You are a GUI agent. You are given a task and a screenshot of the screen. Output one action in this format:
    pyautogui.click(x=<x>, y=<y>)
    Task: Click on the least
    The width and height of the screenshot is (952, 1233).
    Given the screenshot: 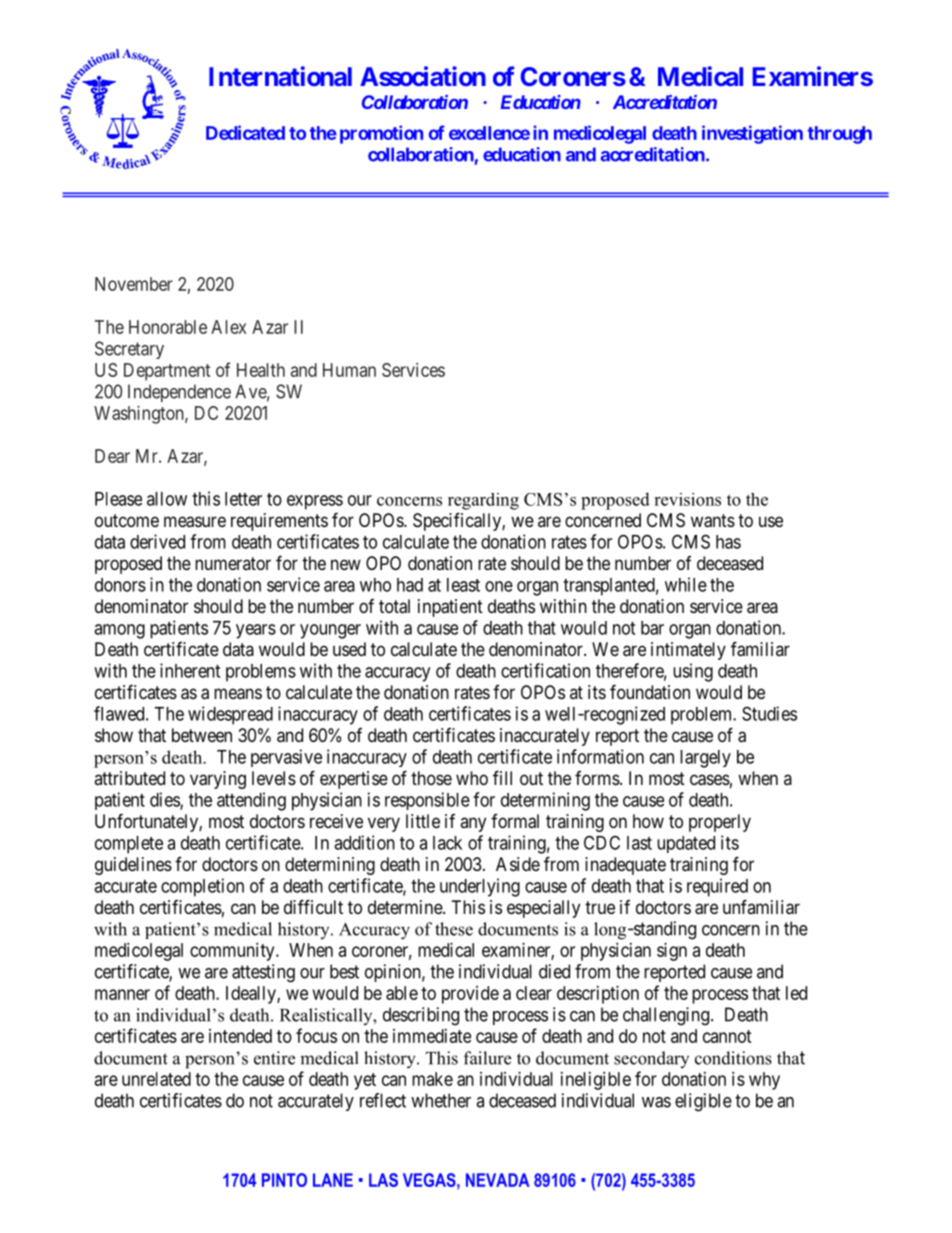 What is the action you would take?
    pyautogui.click(x=463, y=585)
